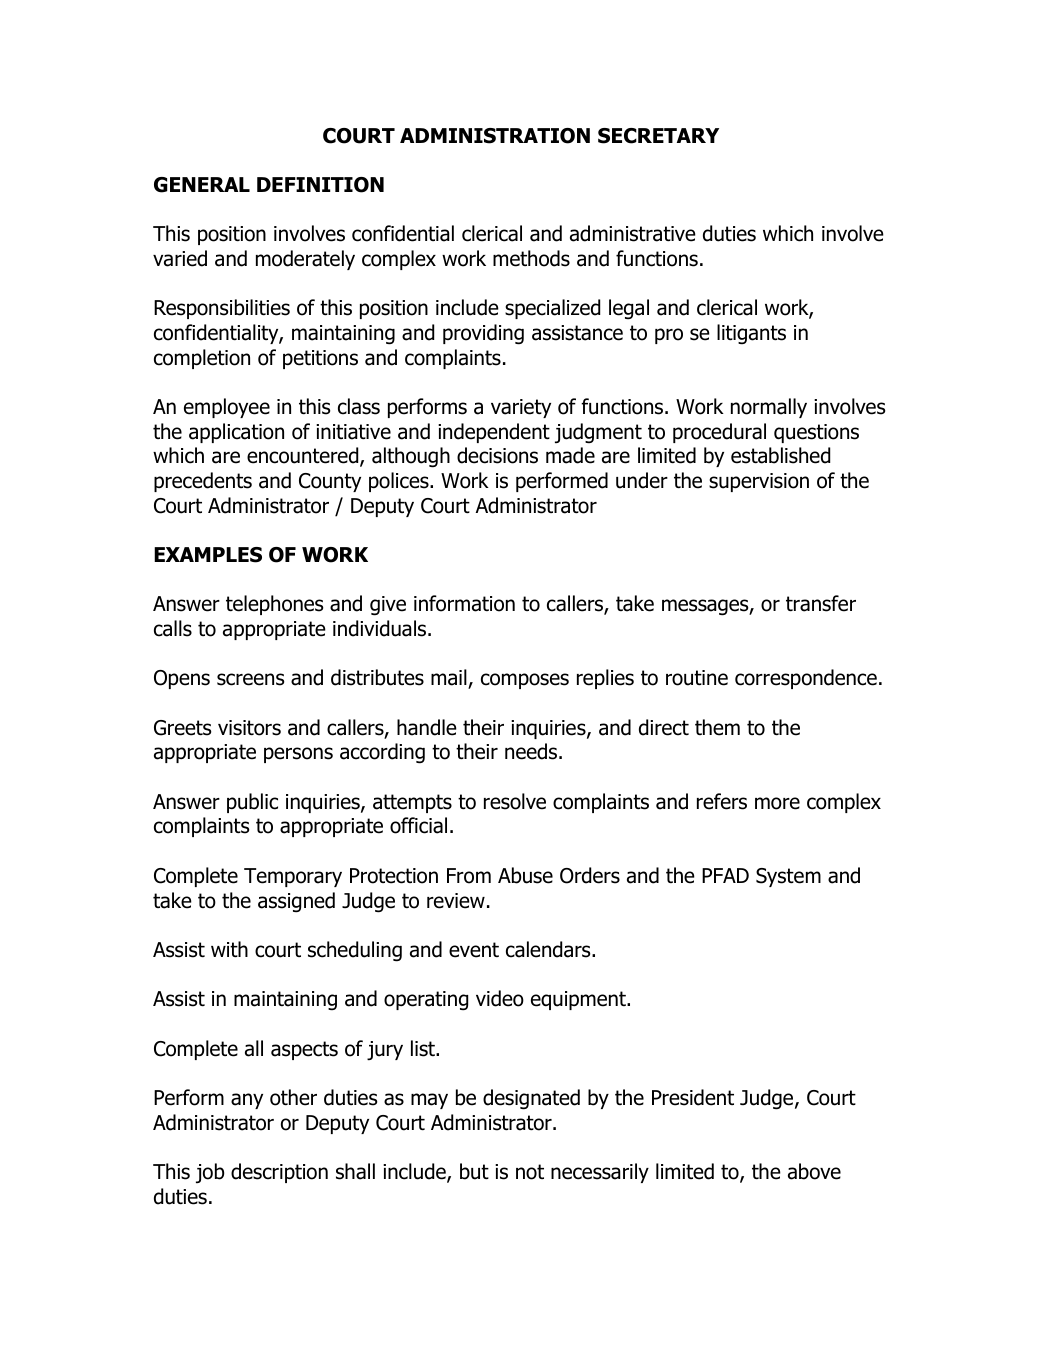 This page has width=1042, height=1349. I want to click on not, so click(530, 1172).
